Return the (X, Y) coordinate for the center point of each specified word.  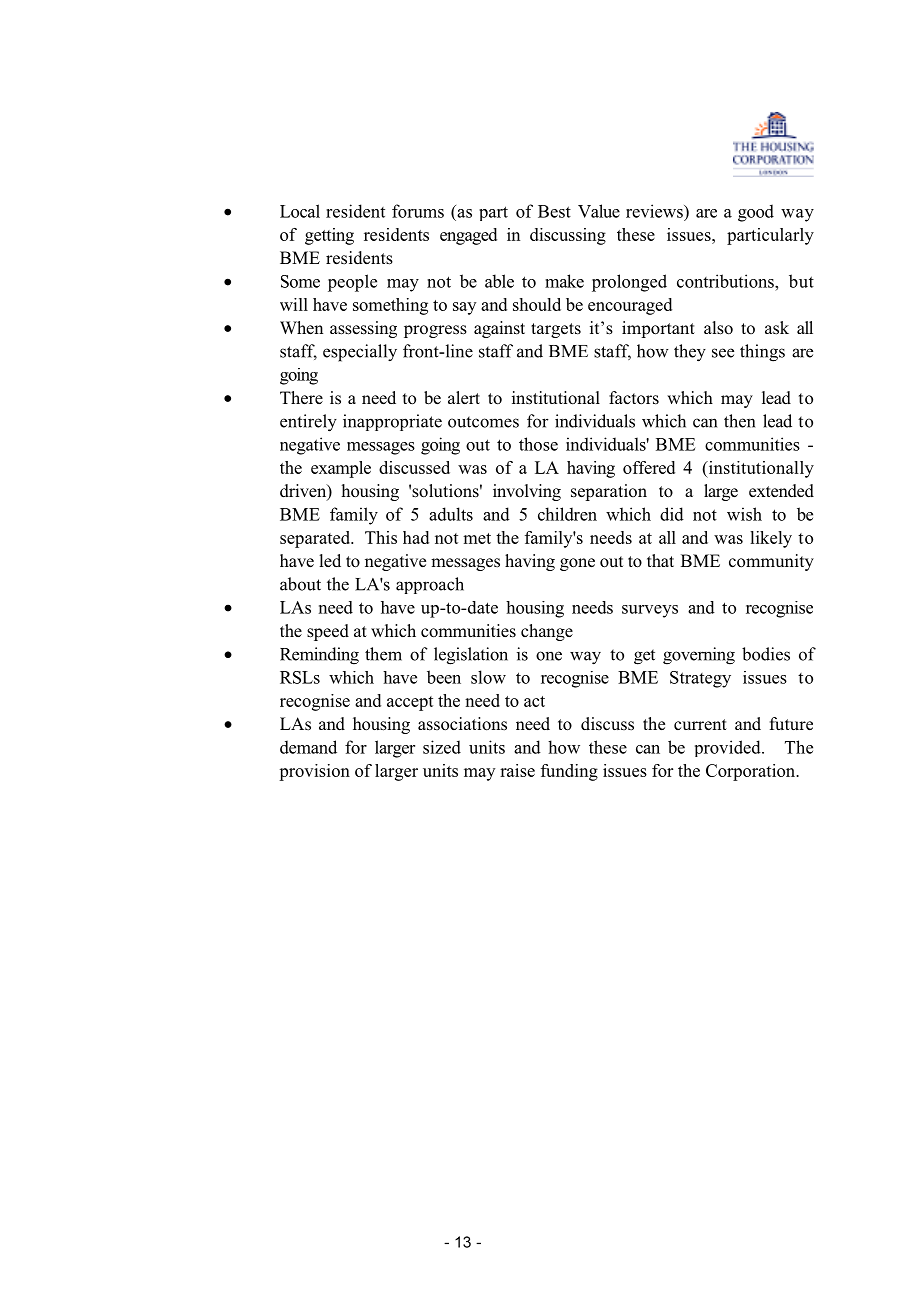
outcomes (483, 422)
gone (577, 564)
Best (554, 211)
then (739, 421)
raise (517, 770)
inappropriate (392, 422)
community (771, 562)
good (756, 213)
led (330, 560)
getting (329, 236)
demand (308, 747)
